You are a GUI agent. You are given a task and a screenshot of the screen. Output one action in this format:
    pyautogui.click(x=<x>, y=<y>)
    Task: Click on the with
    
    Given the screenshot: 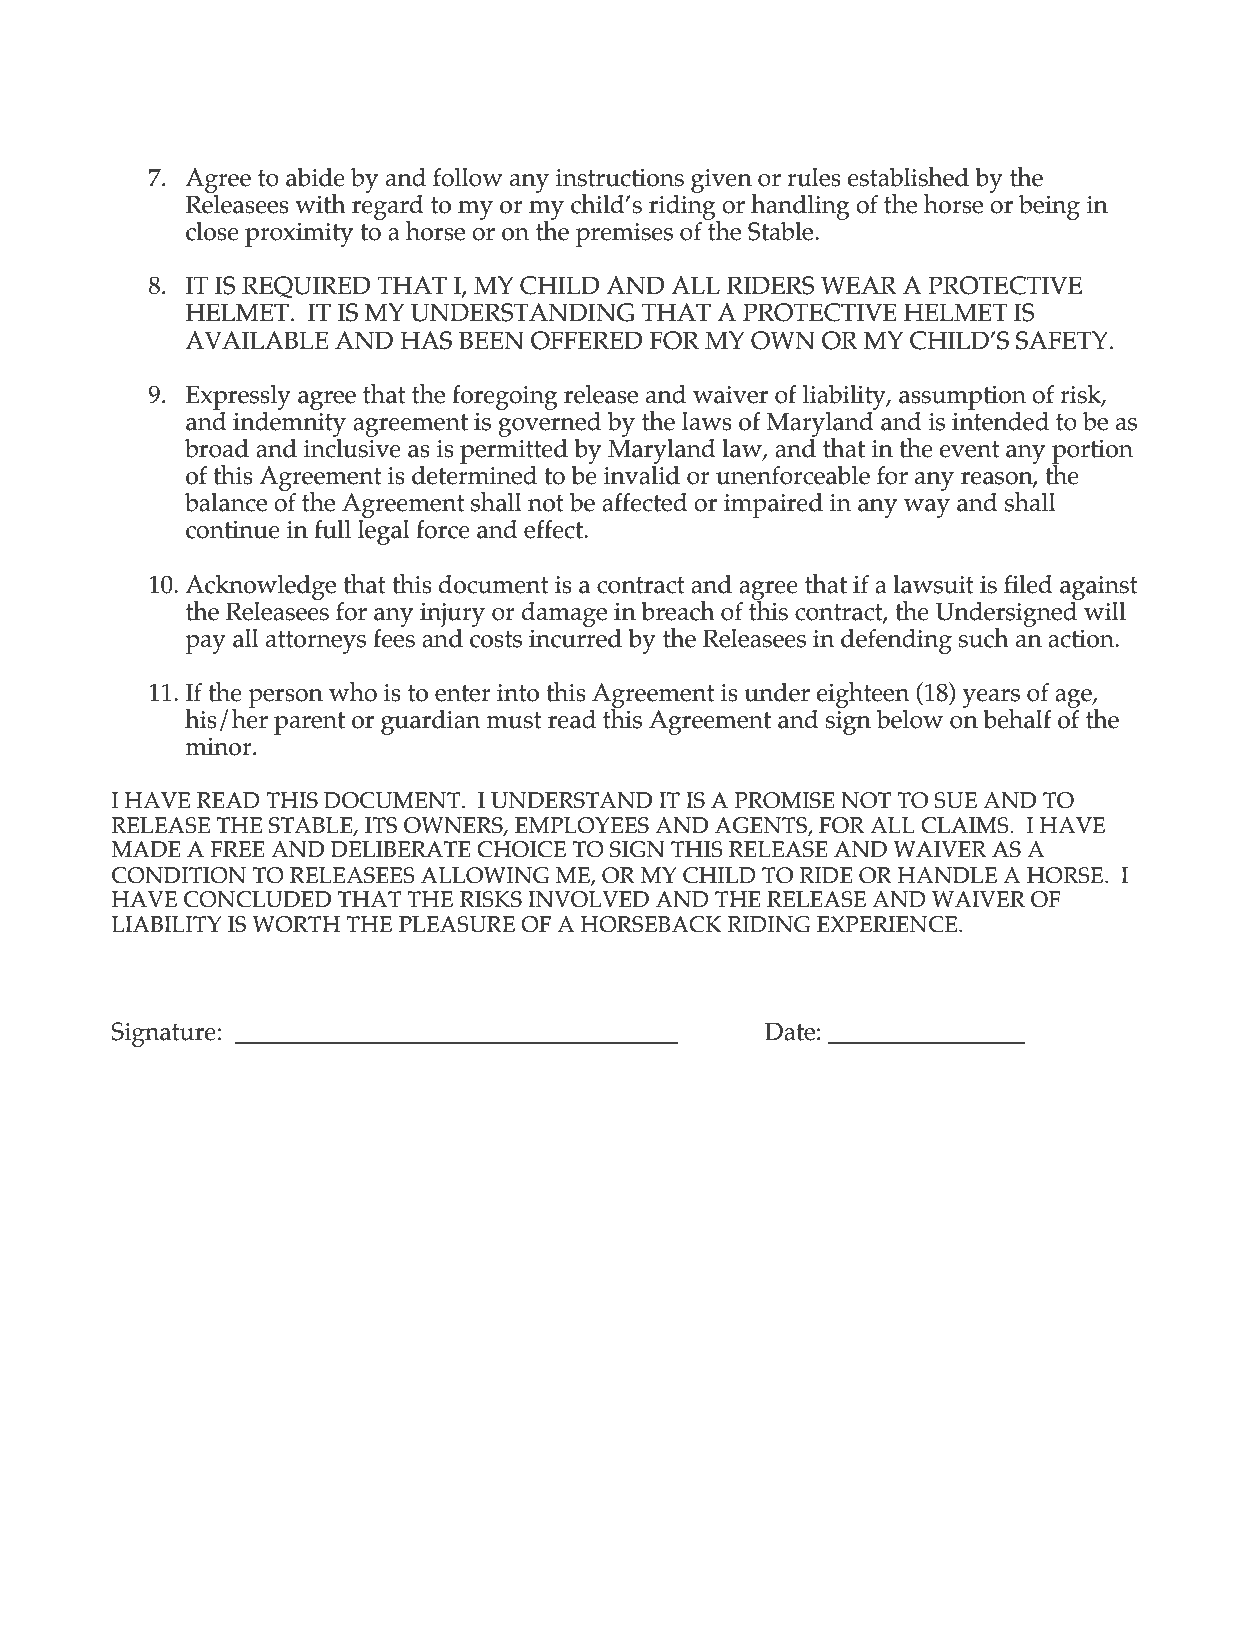 What is the action you would take?
    pyautogui.click(x=320, y=204)
